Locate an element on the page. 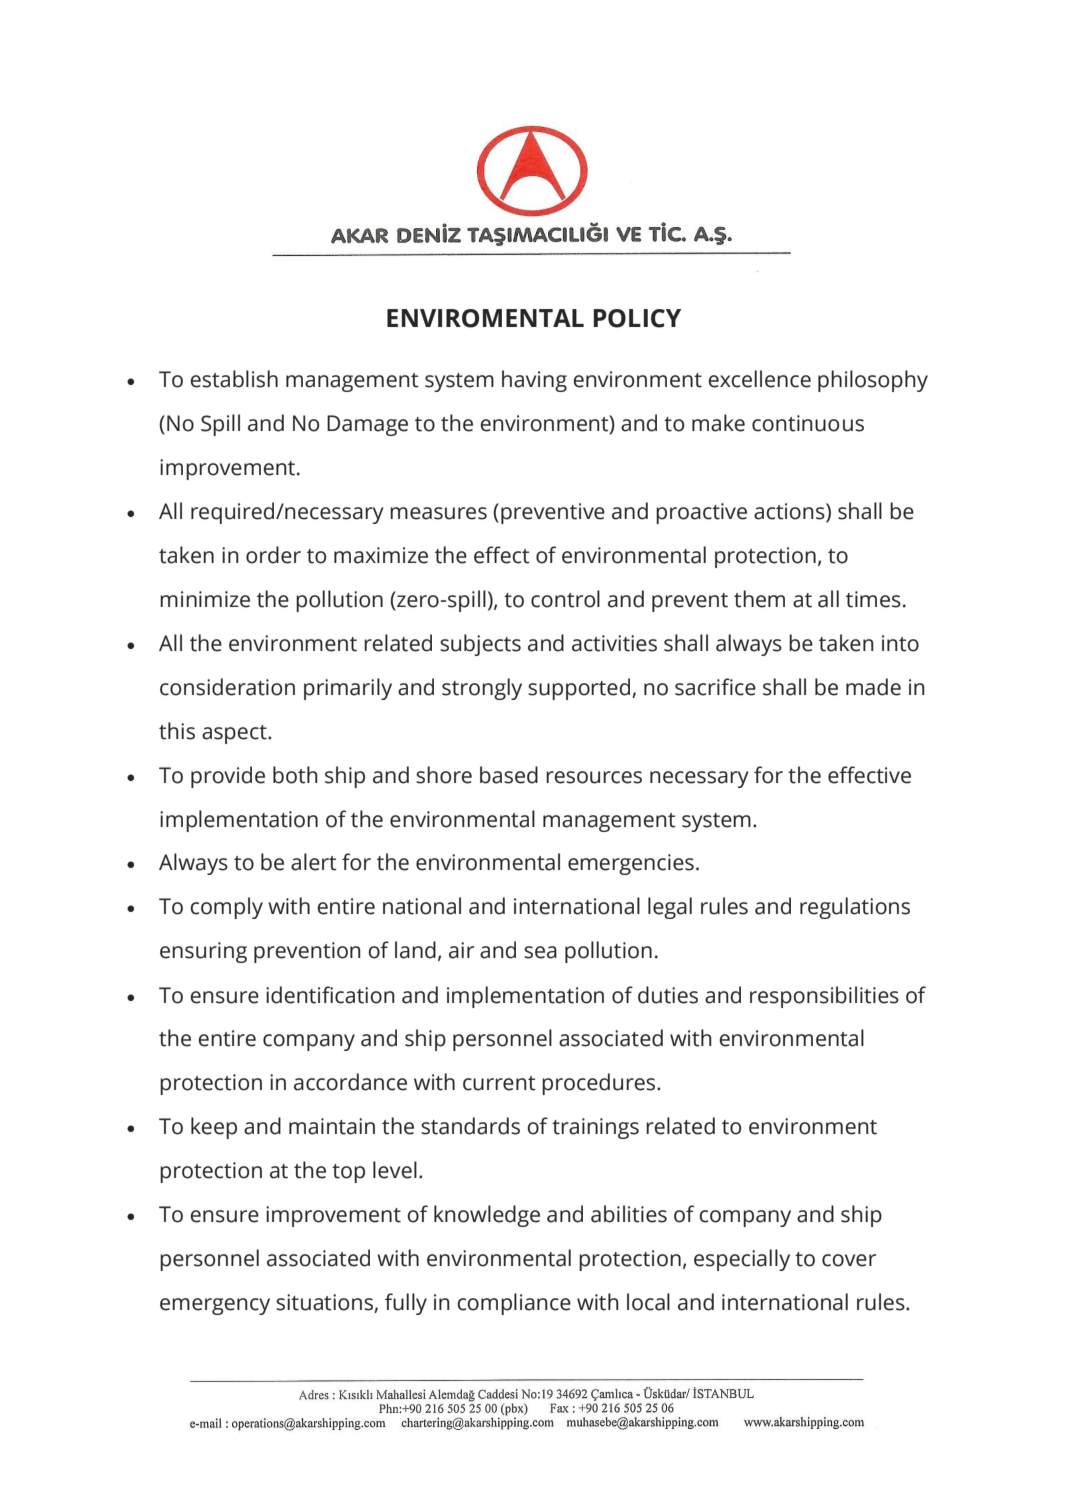 This image has width=1067, height=1509. having is located at coordinates (534, 381).
